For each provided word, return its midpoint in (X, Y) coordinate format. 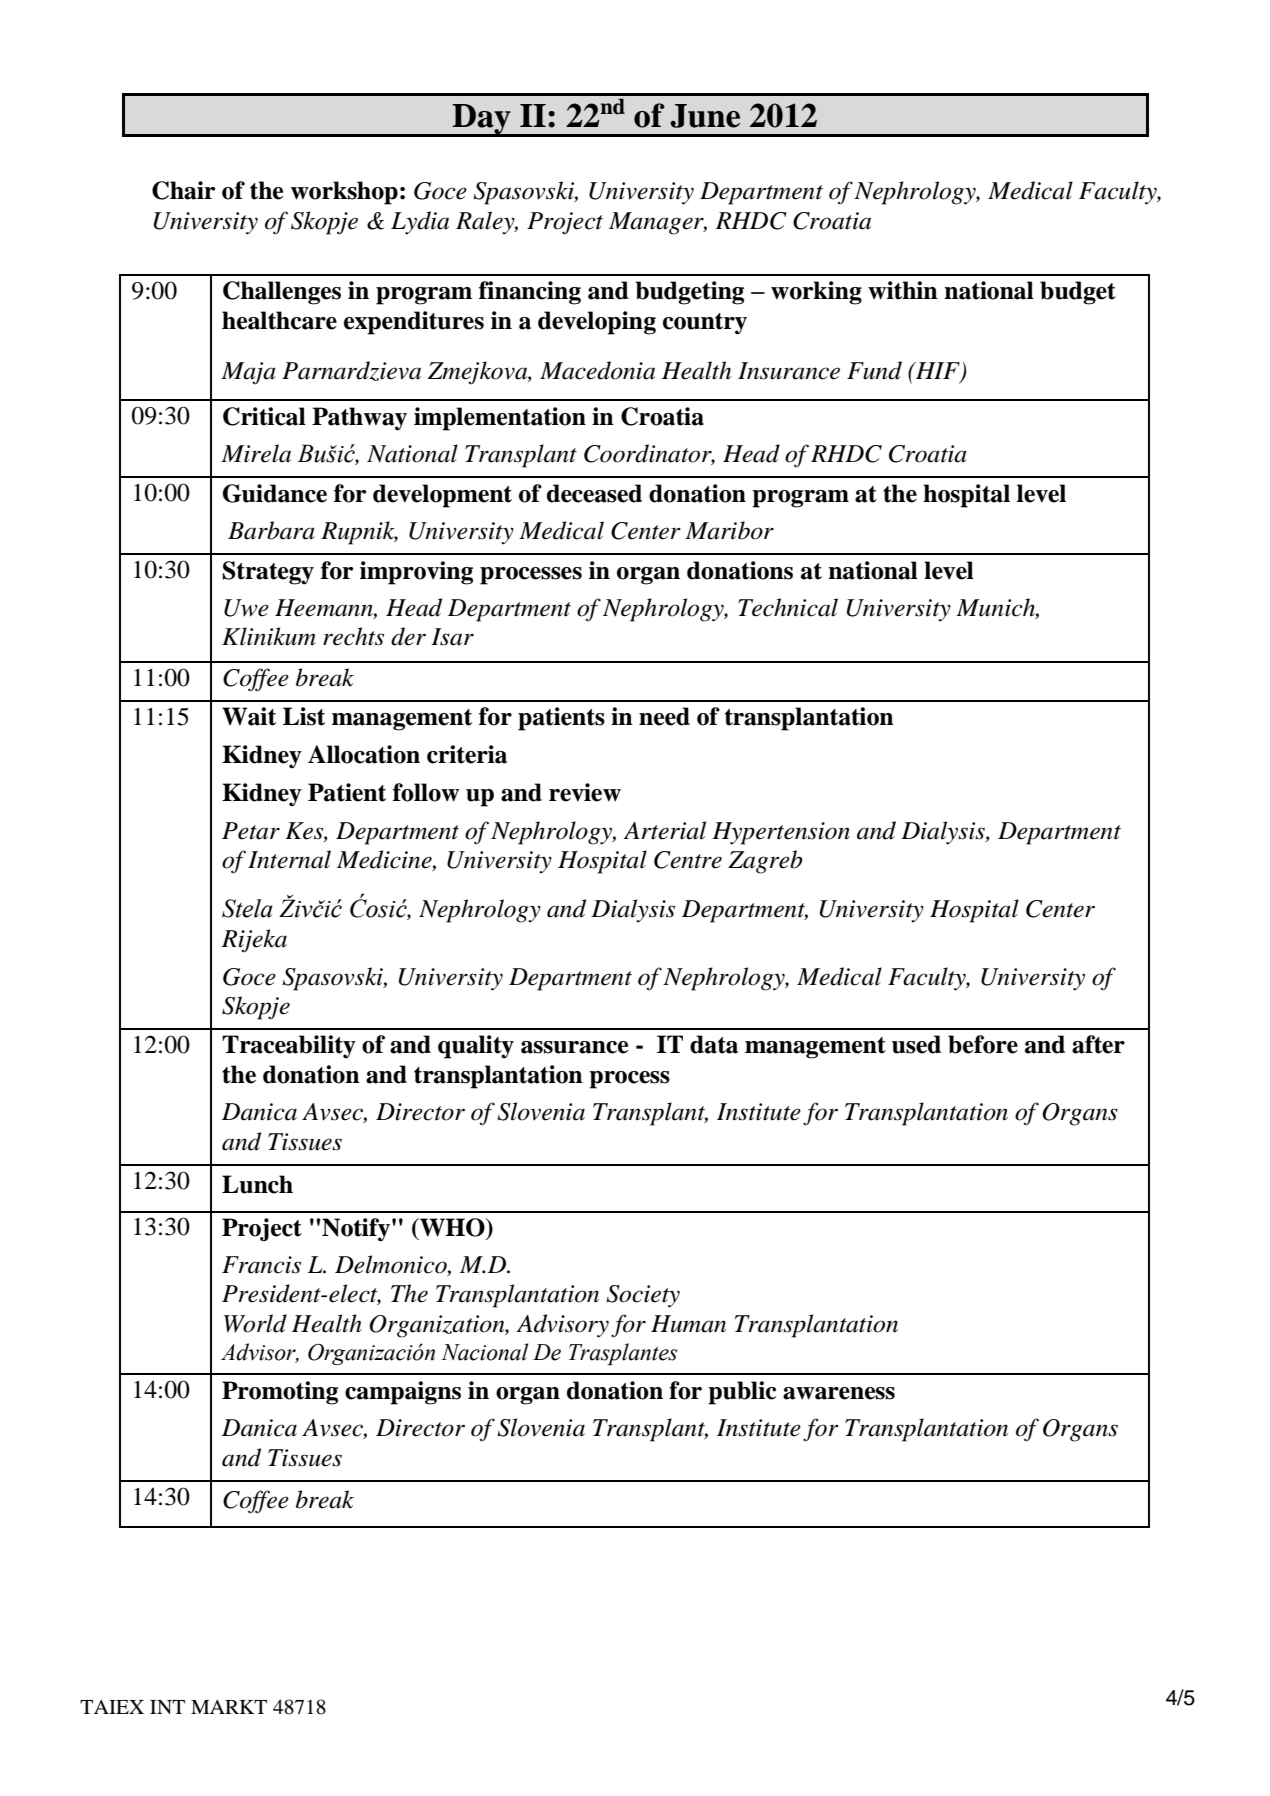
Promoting (280, 1393)
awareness (839, 1393)
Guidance (275, 493)
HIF (938, 371)
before (983, 1044)
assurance (574, 1047)
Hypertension (781, 833)
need (664, 716)
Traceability (289, 1047)
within (903, 290)
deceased (594, 493)
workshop (344, 193)
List (304, 716)
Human (688, 1324)
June (705, 116)
